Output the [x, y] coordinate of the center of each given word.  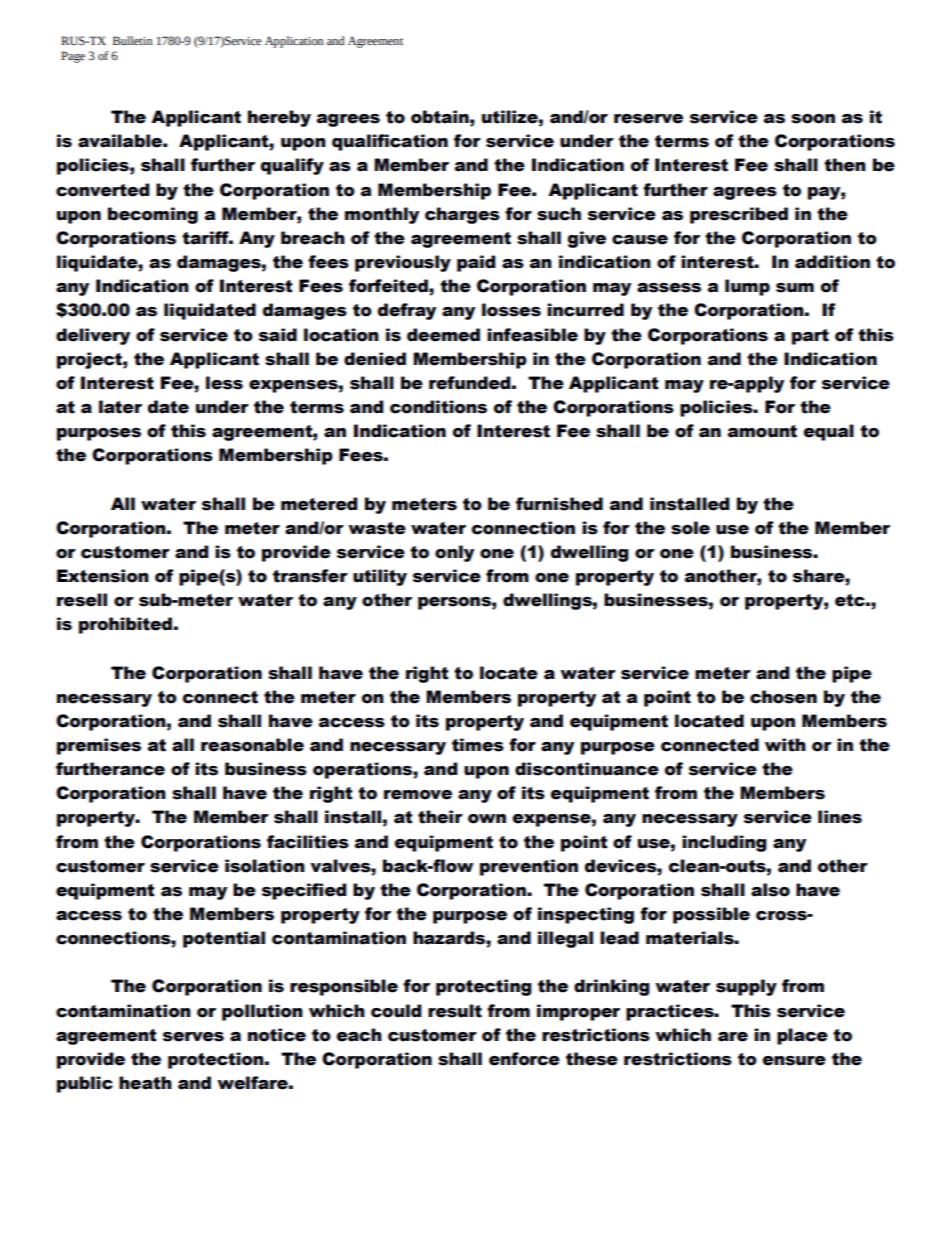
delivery [93, 336]
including [724, 843]
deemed [443, 335]
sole [690, 528]
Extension [103, 576]
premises [99, 746]
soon [813, 119]
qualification [390, 142]
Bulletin [132, 40]
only [454, 553]
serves [193, 1037]
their [440, 817]
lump [747, 287]
